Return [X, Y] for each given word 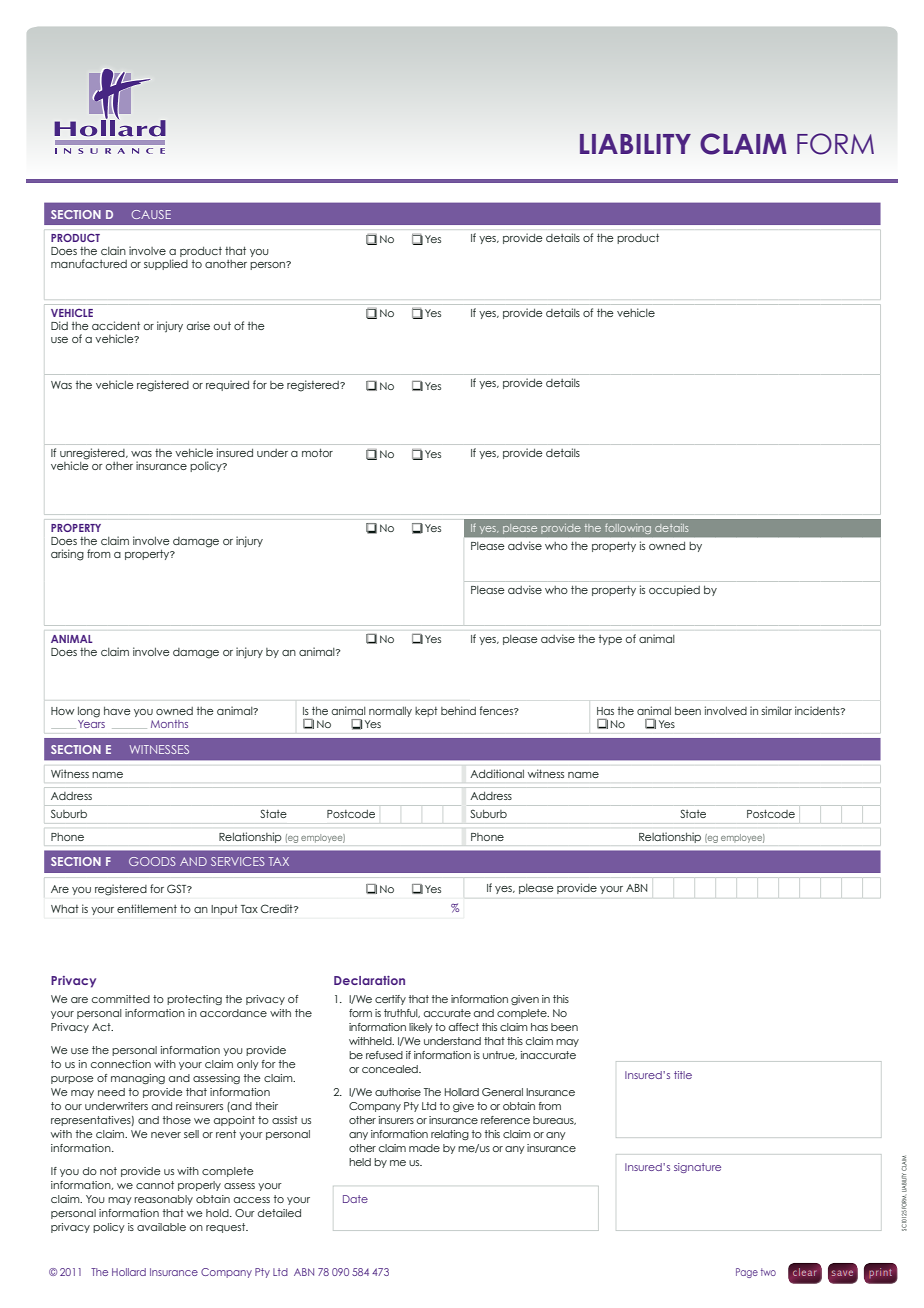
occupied [674, 590]
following [628, 529]
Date [355, 1199]
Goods [152, 861]
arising [67, 555]
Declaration [369, 980]
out [222, 326]
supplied [166, 264]
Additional [497, 773]
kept [426, 712]
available [161, 1227]
